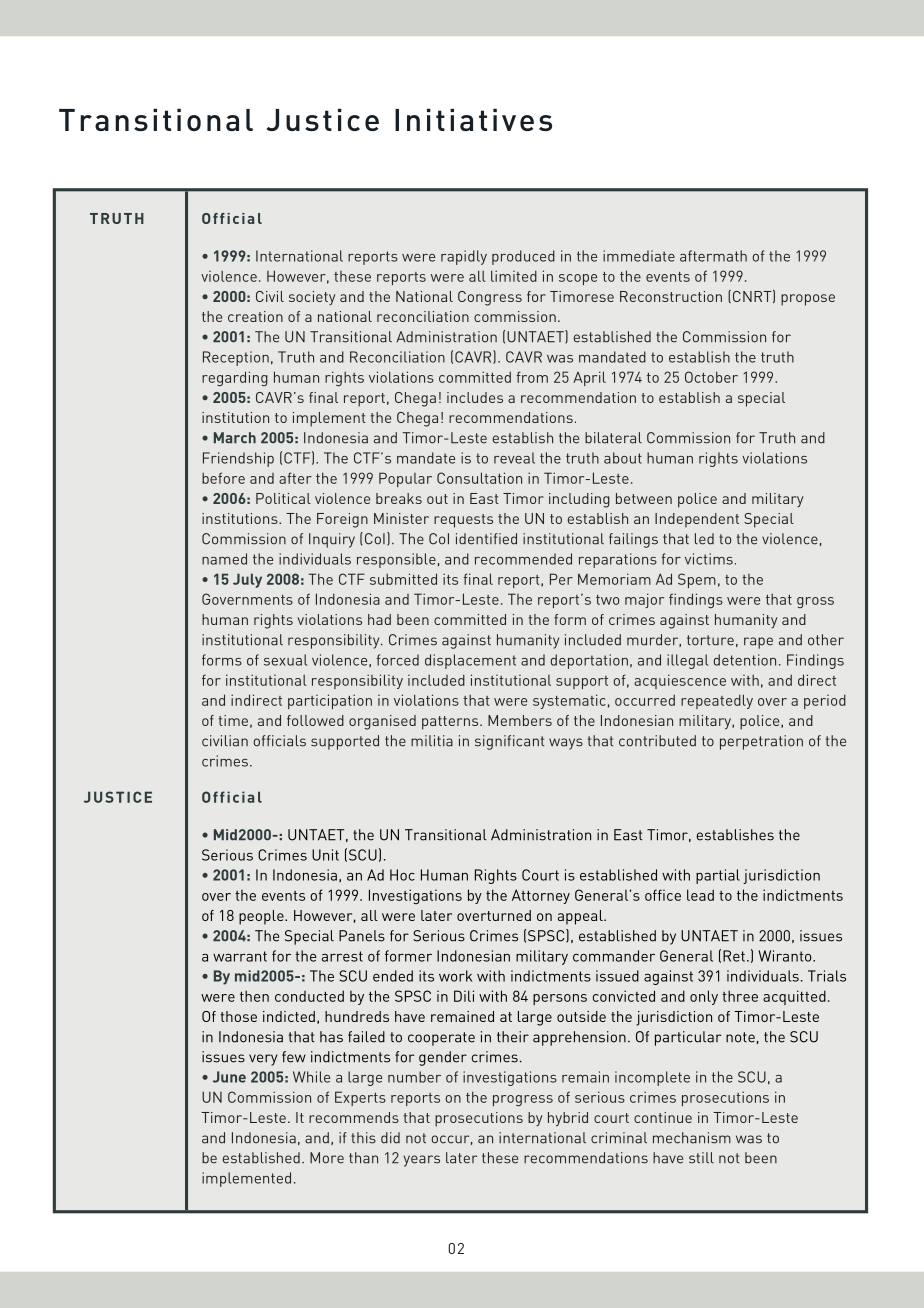 Image resolution: width=924 pixels, height=1308 pixels. I want to click on partial, so click(718, 876).
